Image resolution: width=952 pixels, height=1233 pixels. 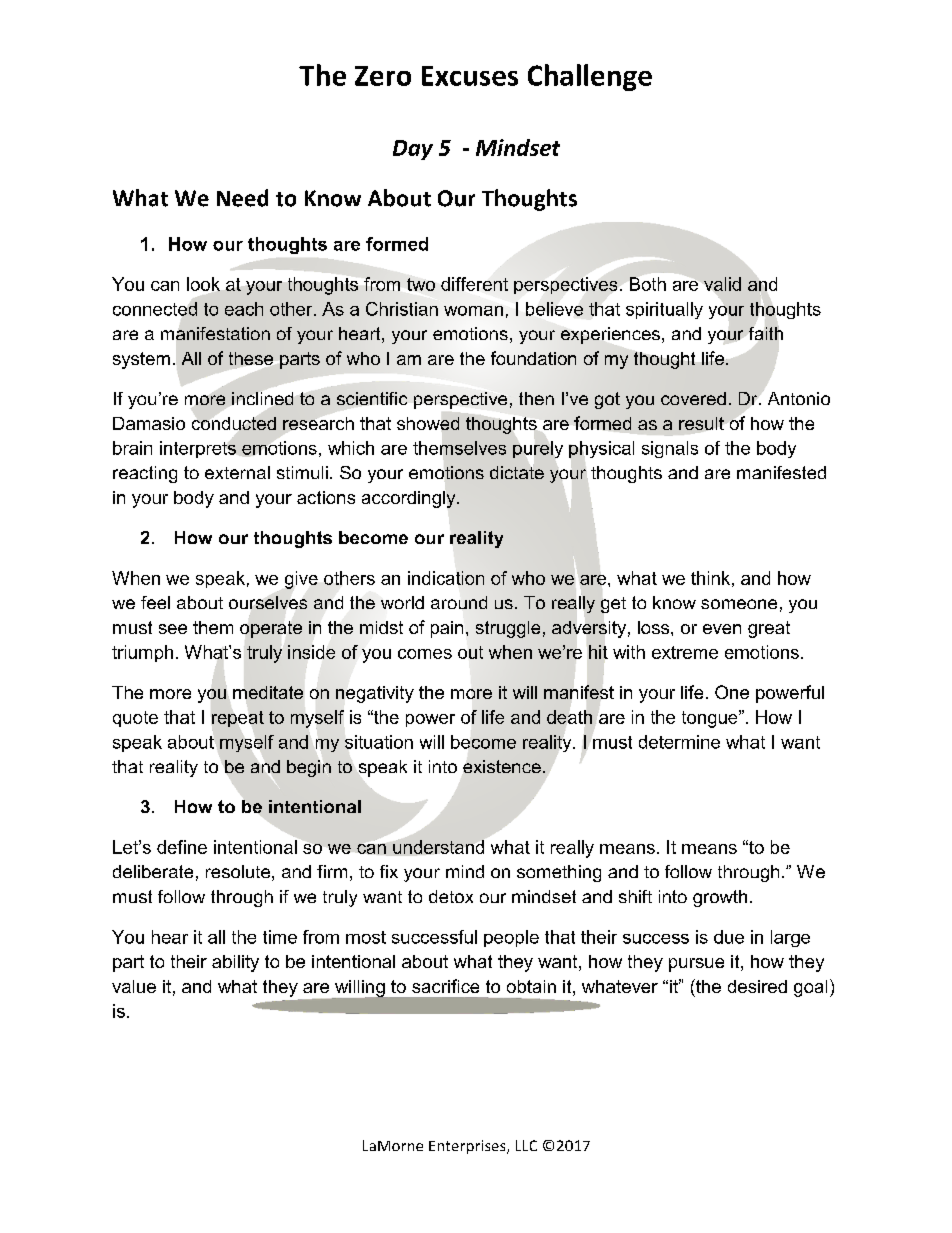 What do you see at coordinates (470, 76) in the image?
I see `Excuses` at bounding box center [470, 76].
